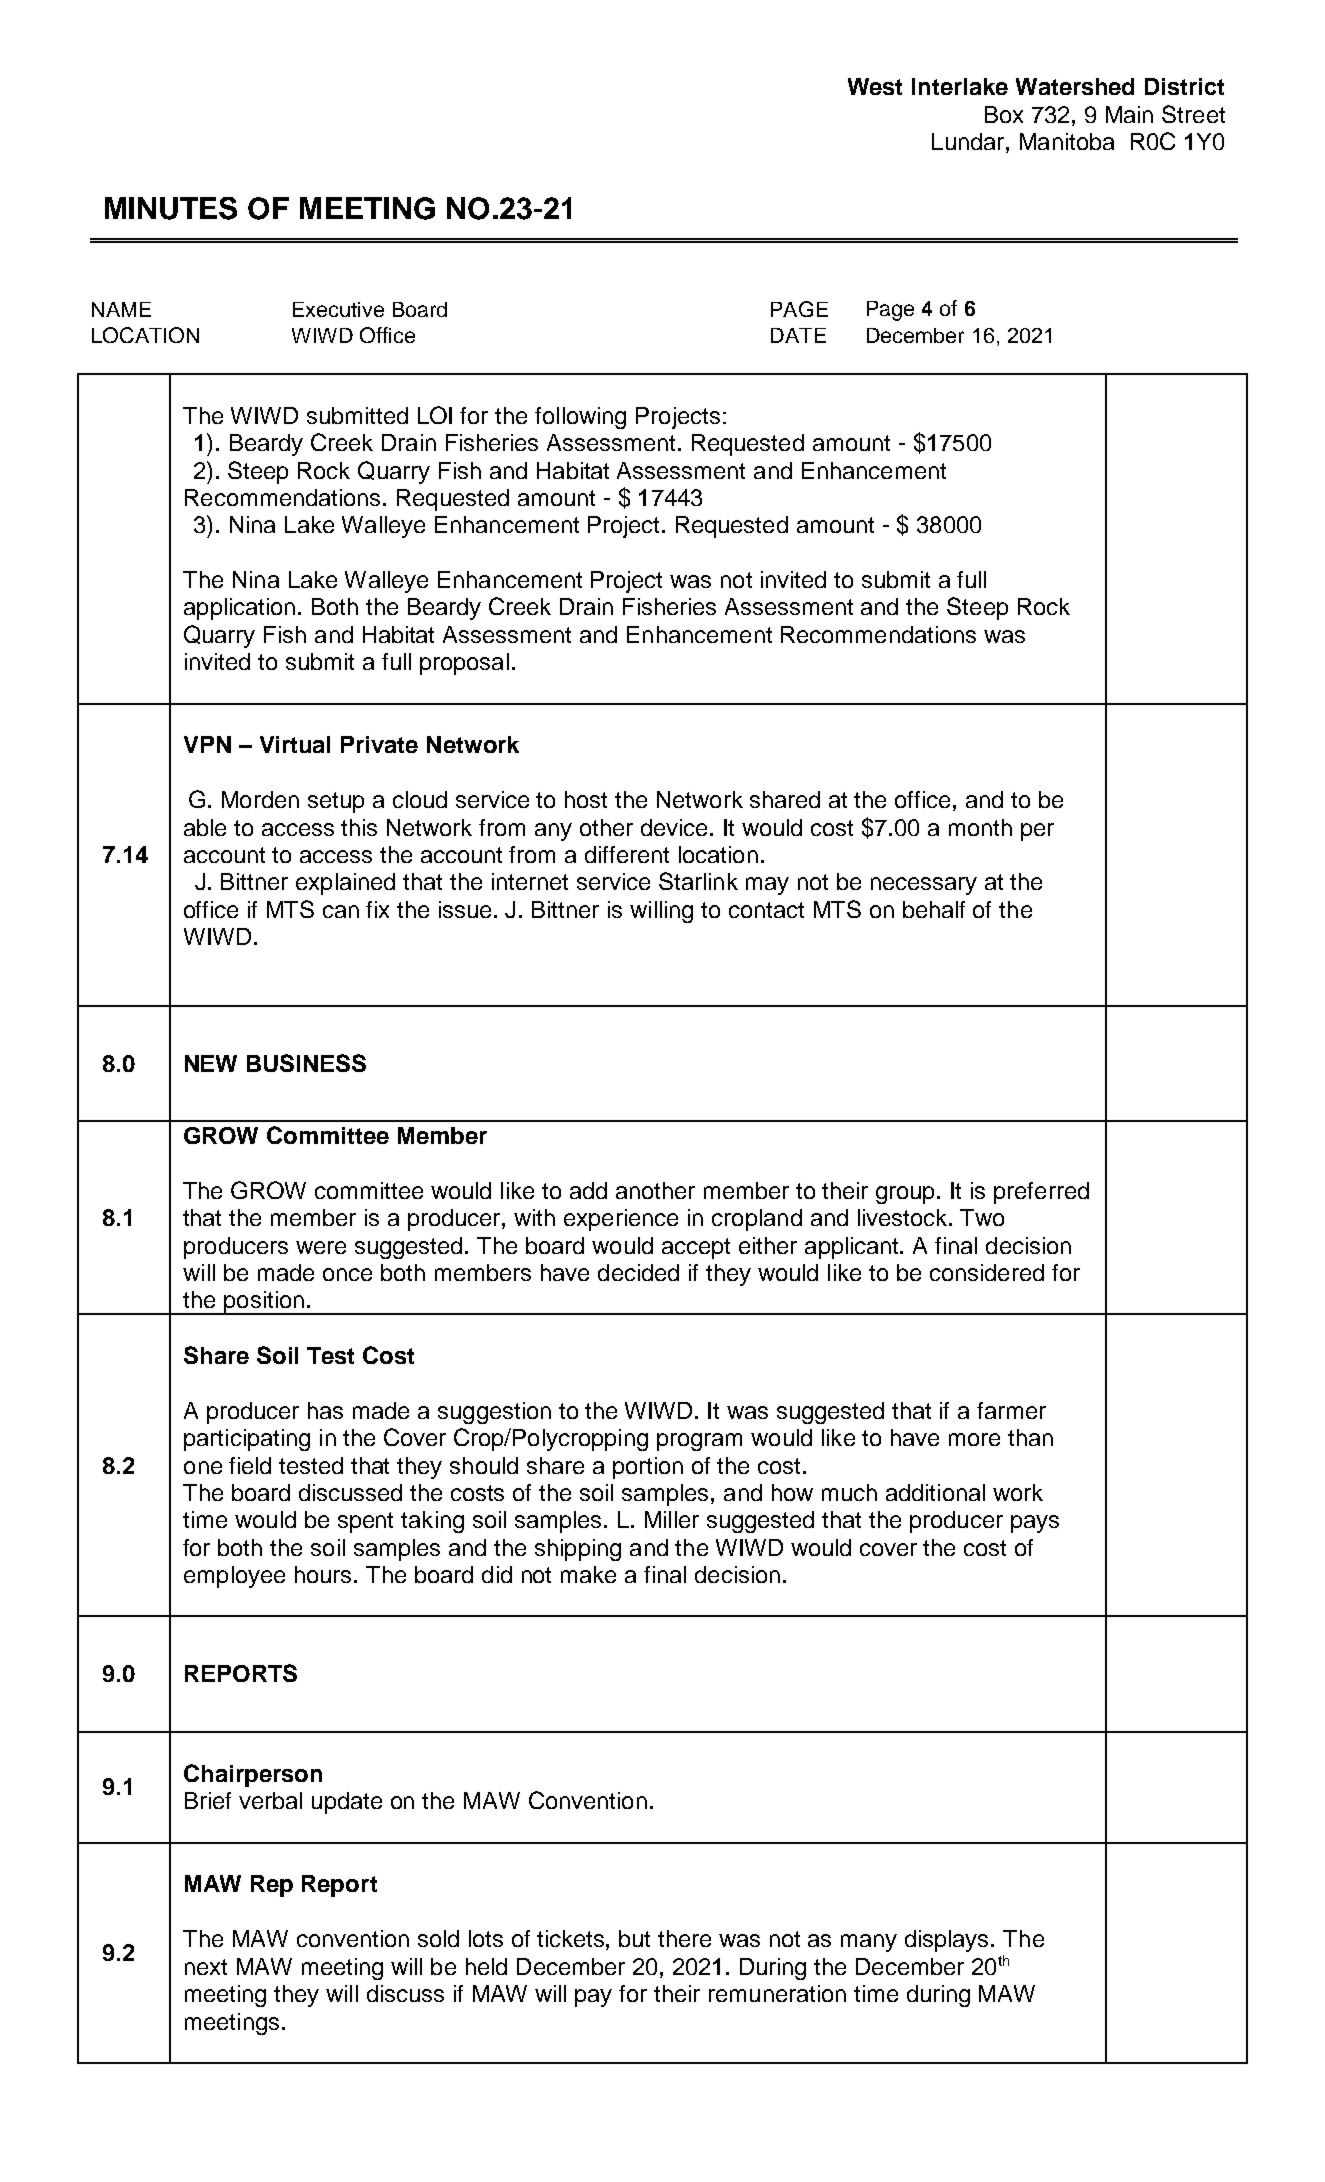 The image size is (1325, 2182). Describe the element at coordinates (211, 1063) in the document. I see `NEW` at that location.
